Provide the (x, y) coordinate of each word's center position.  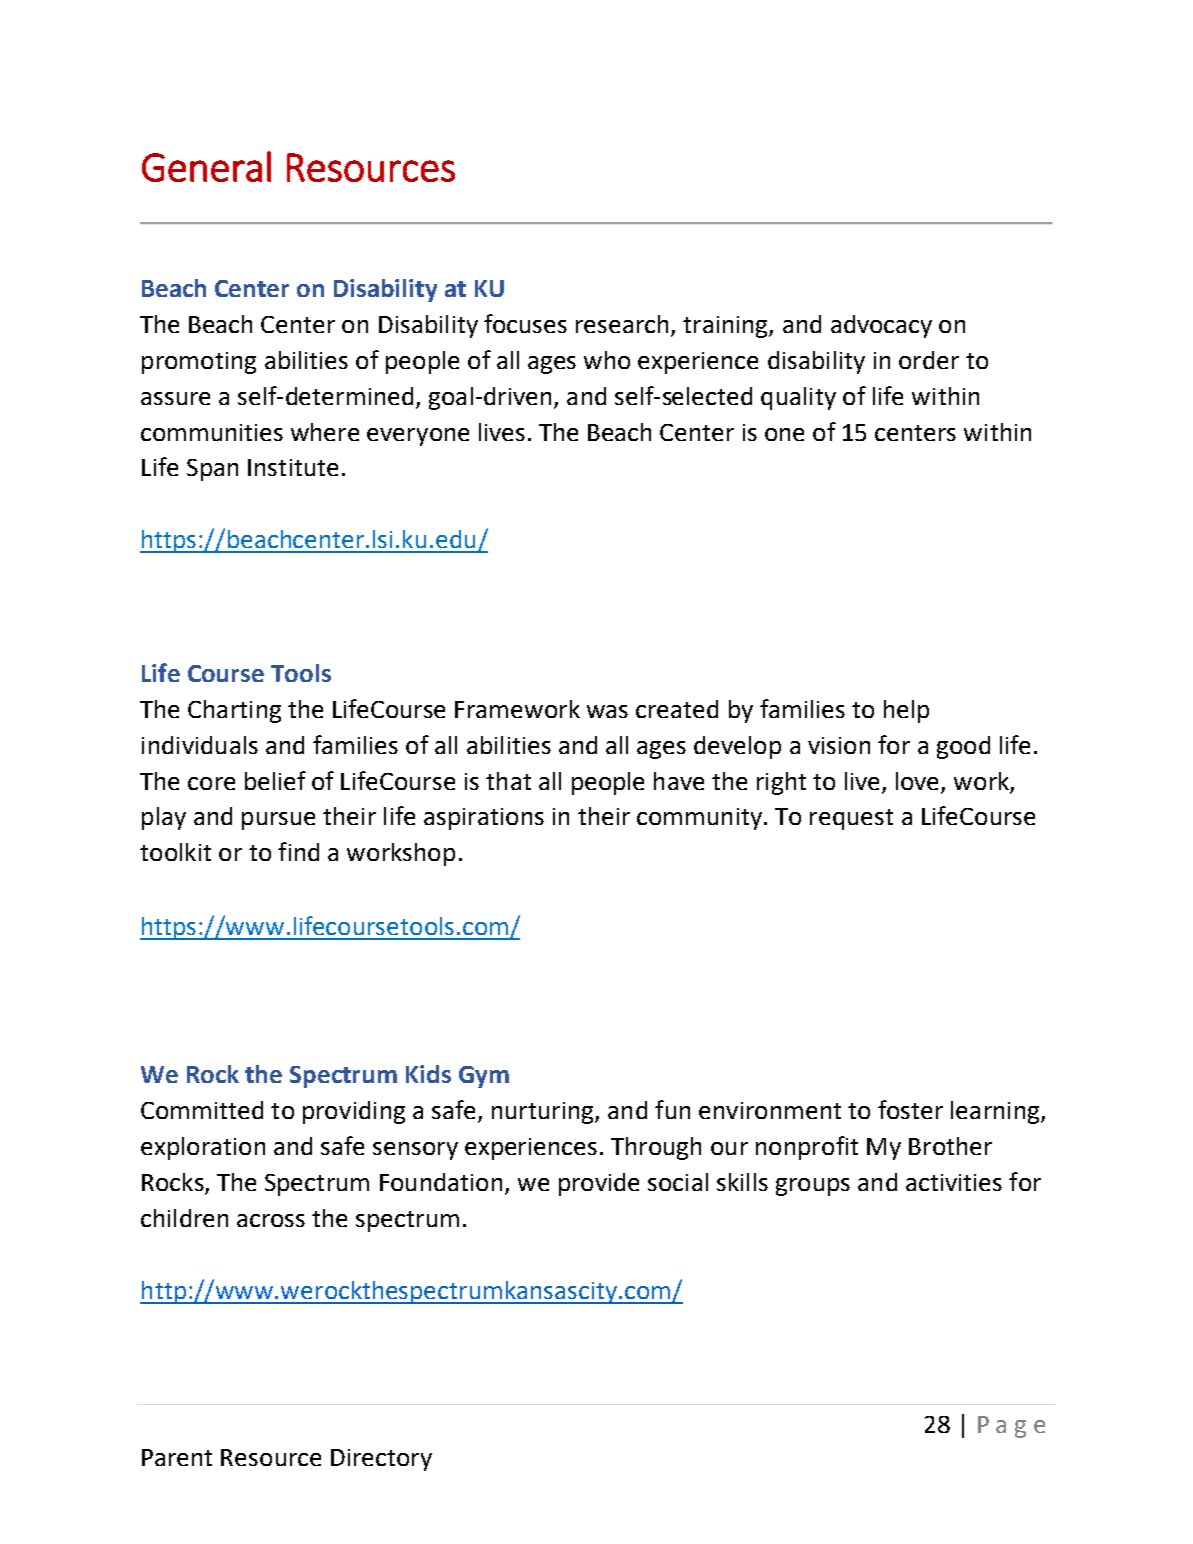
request (851, 819)
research (622, 324)
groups (813, 1187)
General (206, 166)
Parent (177, 1457)
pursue (278, 821)
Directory (381, 1460)
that (508, 781)
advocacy (881, 326)
